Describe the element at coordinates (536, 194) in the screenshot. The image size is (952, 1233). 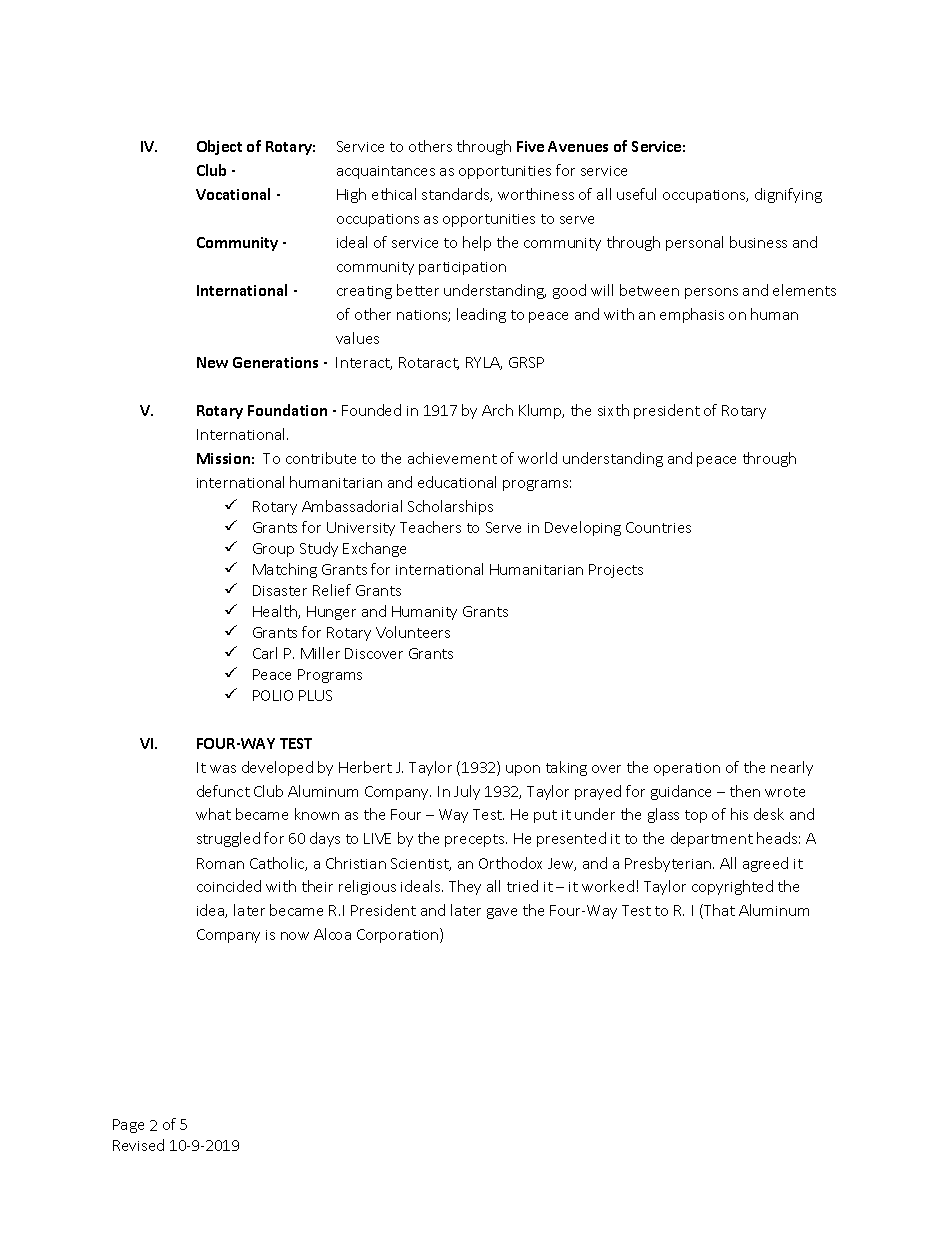
I see `worthiness` at that location.
